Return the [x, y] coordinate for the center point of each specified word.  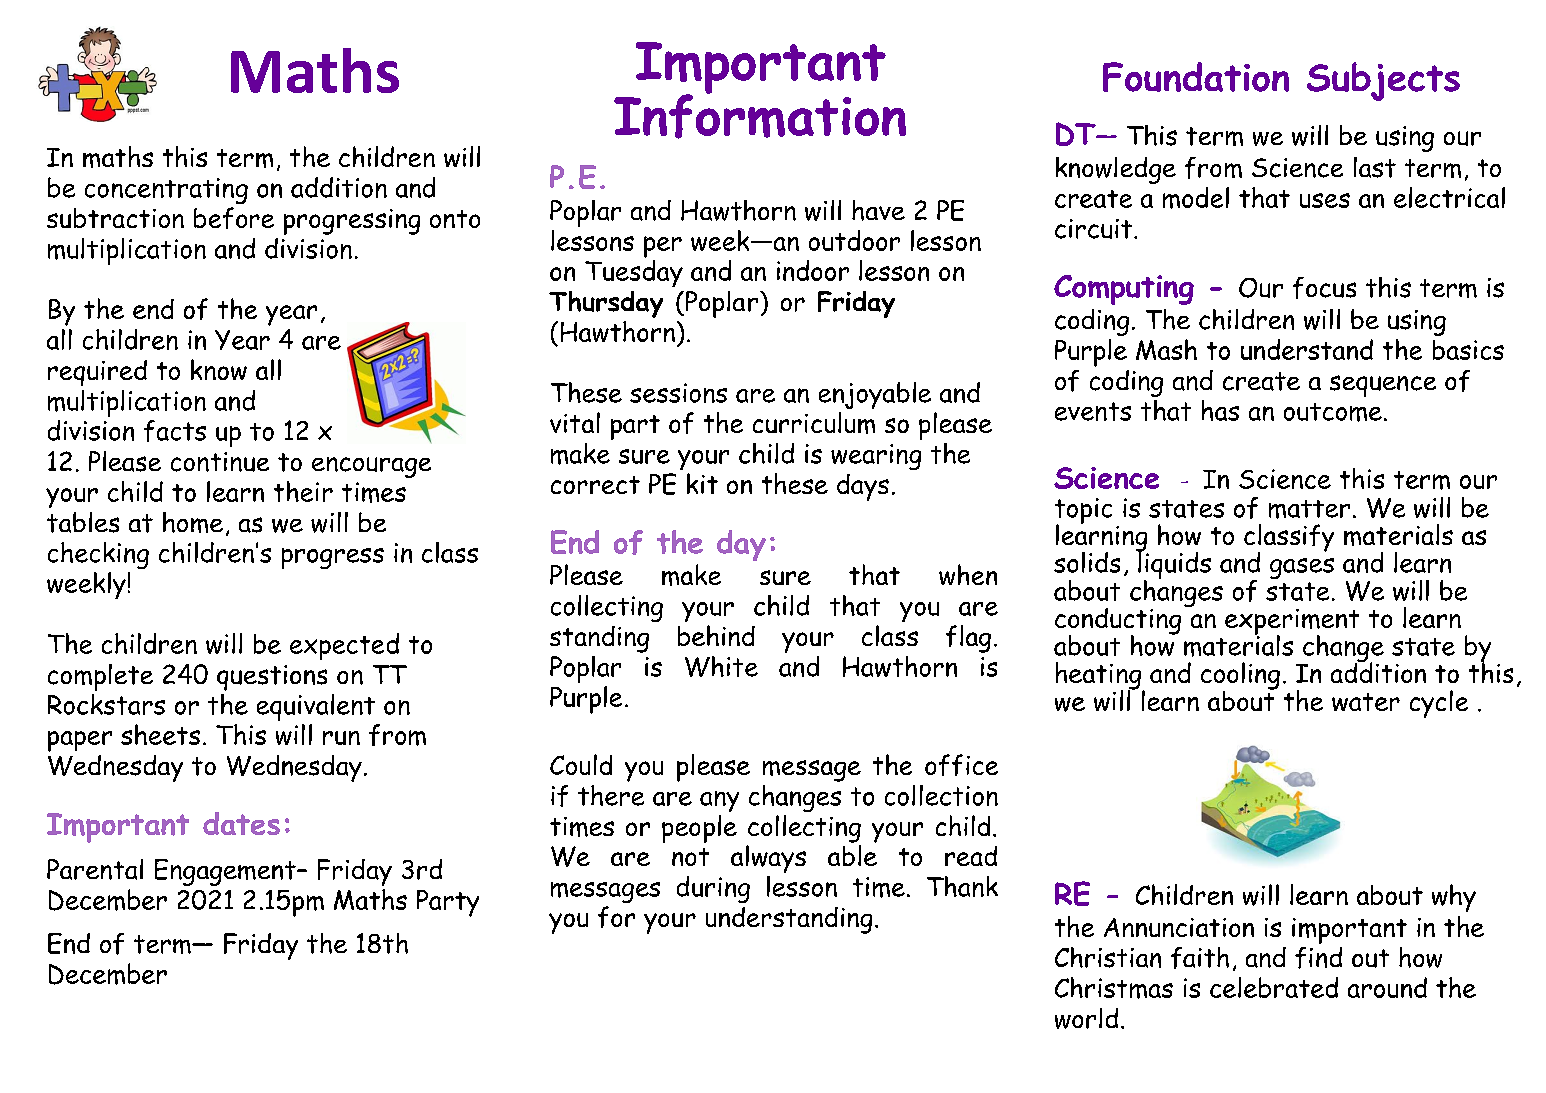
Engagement [226, 872]
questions [272, 678]
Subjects [1383, 81]
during [713, 889]
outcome [1333, 412]
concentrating [166, 191]
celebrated [1274, 987]
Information [760, 115]
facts [175, 431]
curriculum [814, 423]
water [1366, 702]
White [721, 666]
